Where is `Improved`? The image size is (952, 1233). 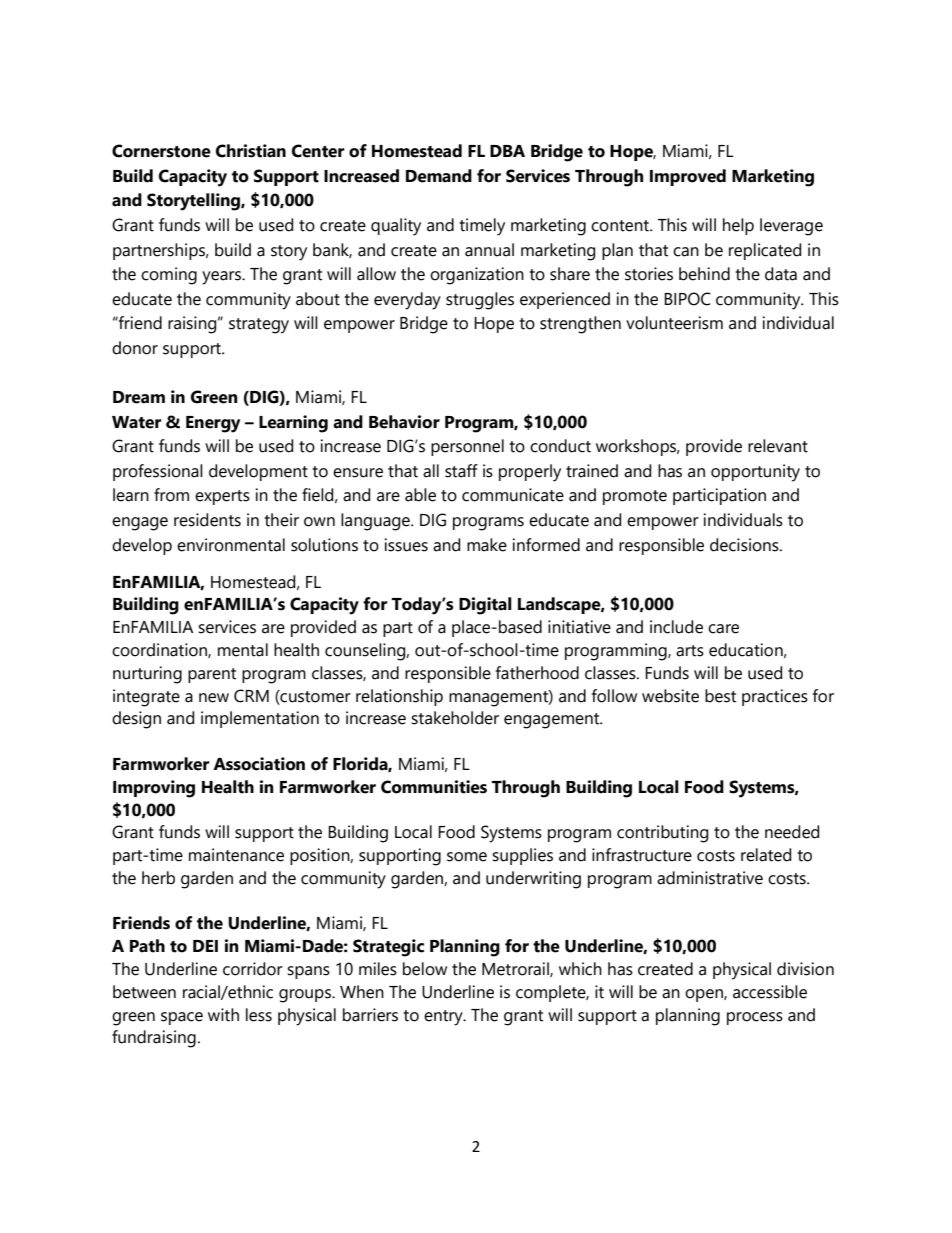
Improved is located at coordinates (688, 177).
